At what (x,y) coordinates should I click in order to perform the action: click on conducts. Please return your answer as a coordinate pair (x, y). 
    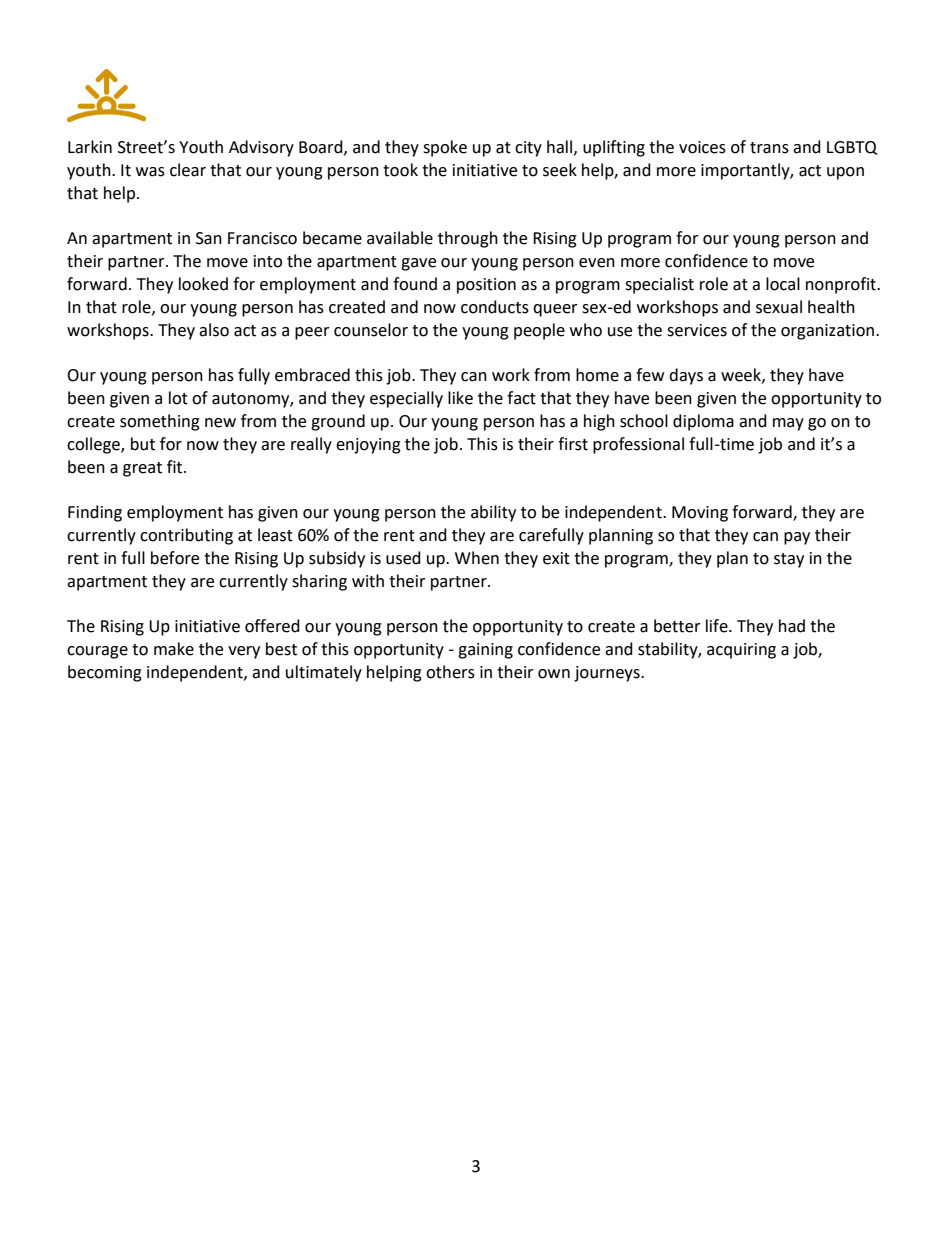
    Looking at the image, I should click on (495, 307).
